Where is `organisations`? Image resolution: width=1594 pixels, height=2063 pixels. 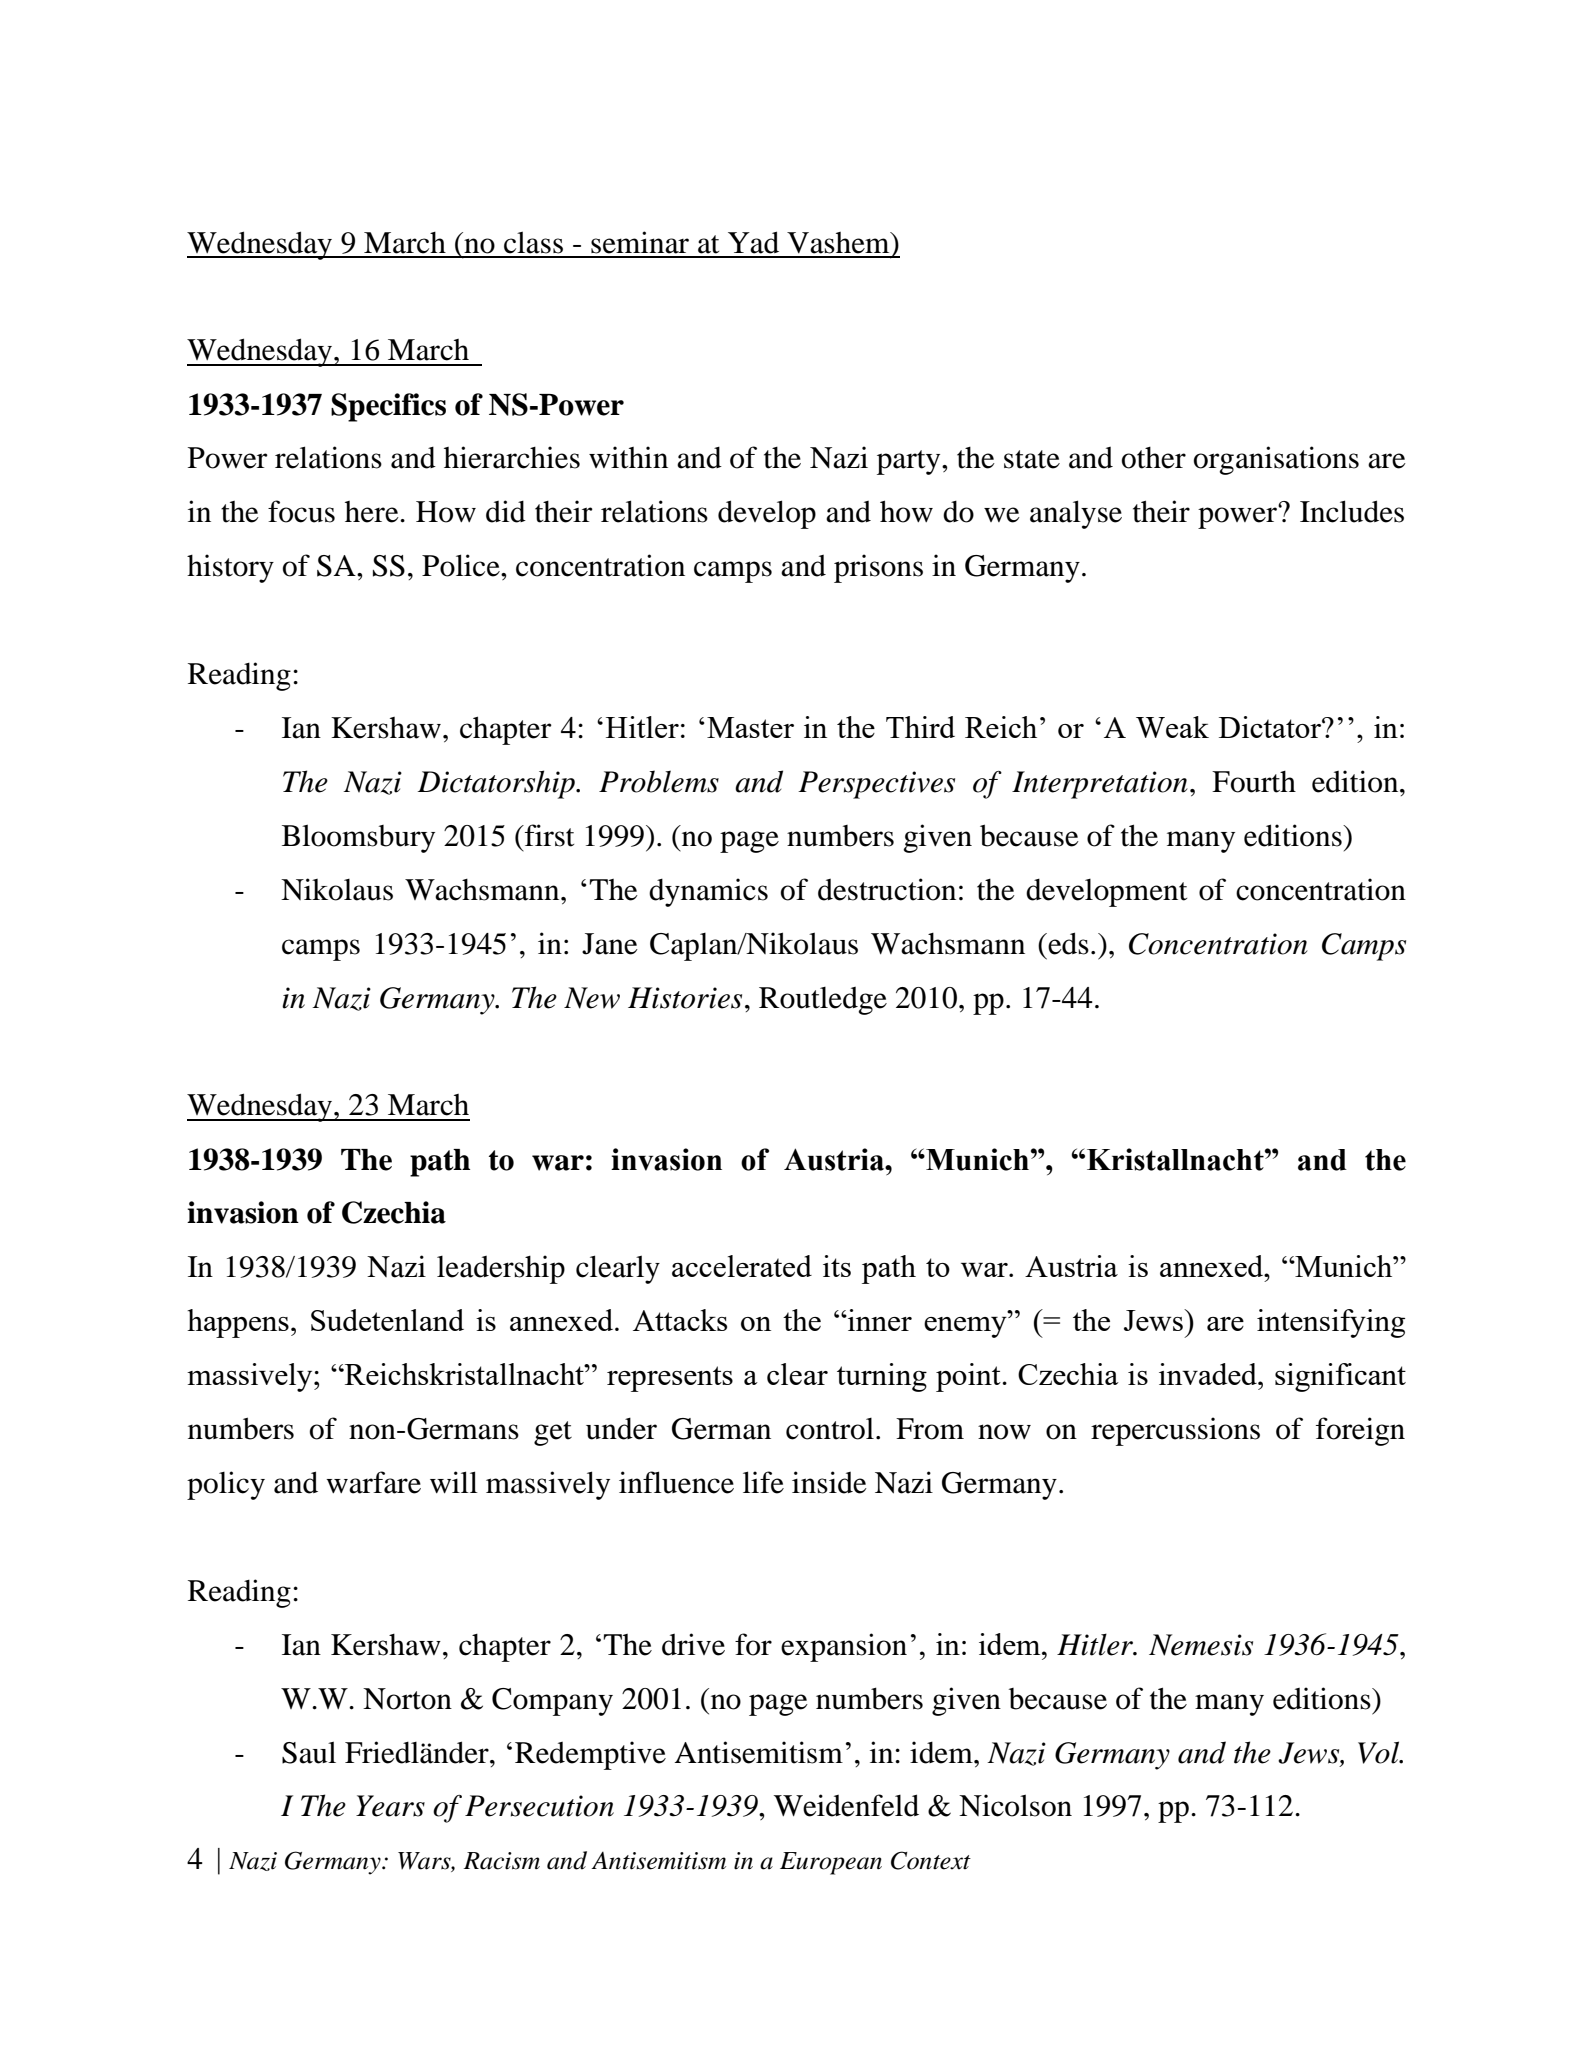
organisations is located at coordinates (1276, 460).
